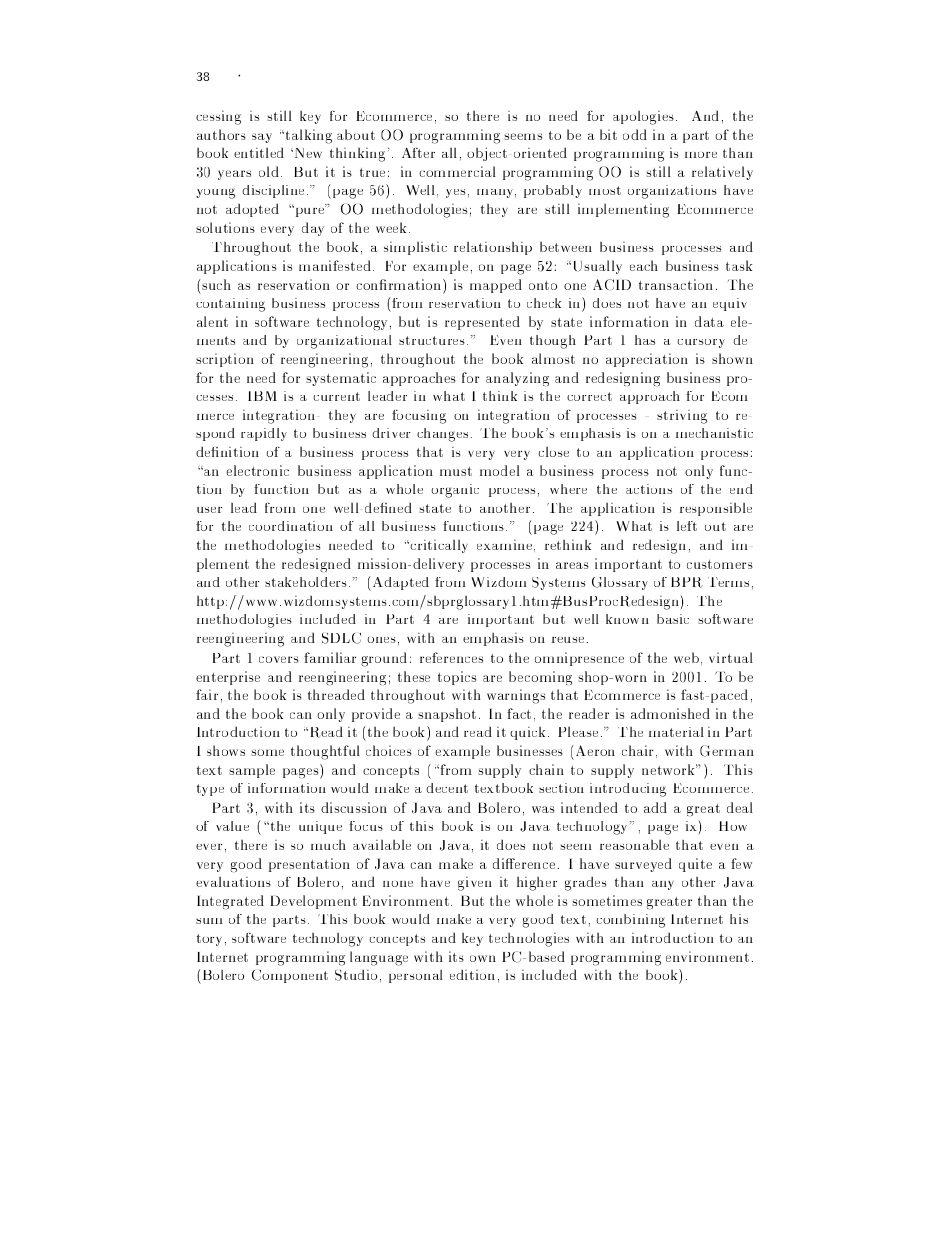  What do you see at coordinates (686, 657) in the document?
I see `web` at bounding box center [686, 657].
